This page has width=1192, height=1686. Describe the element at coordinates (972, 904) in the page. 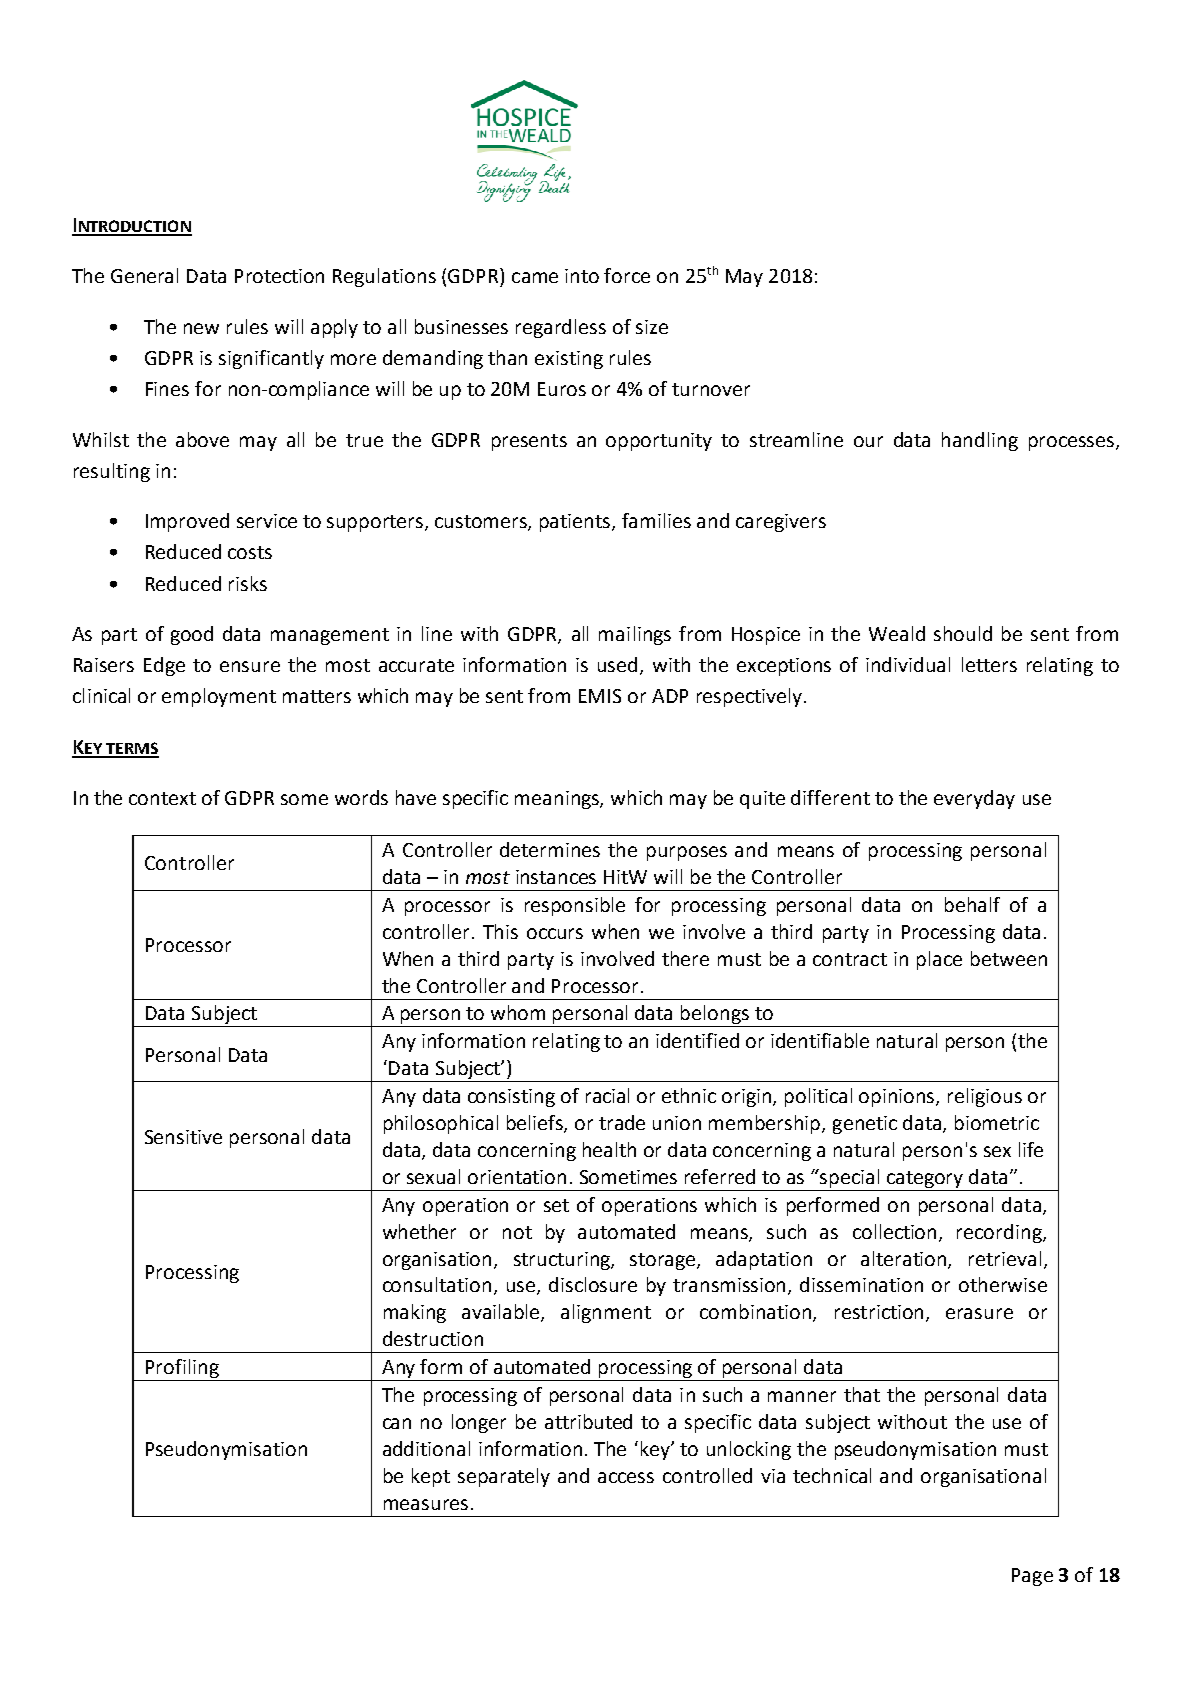

I see `behalf` at that location.
